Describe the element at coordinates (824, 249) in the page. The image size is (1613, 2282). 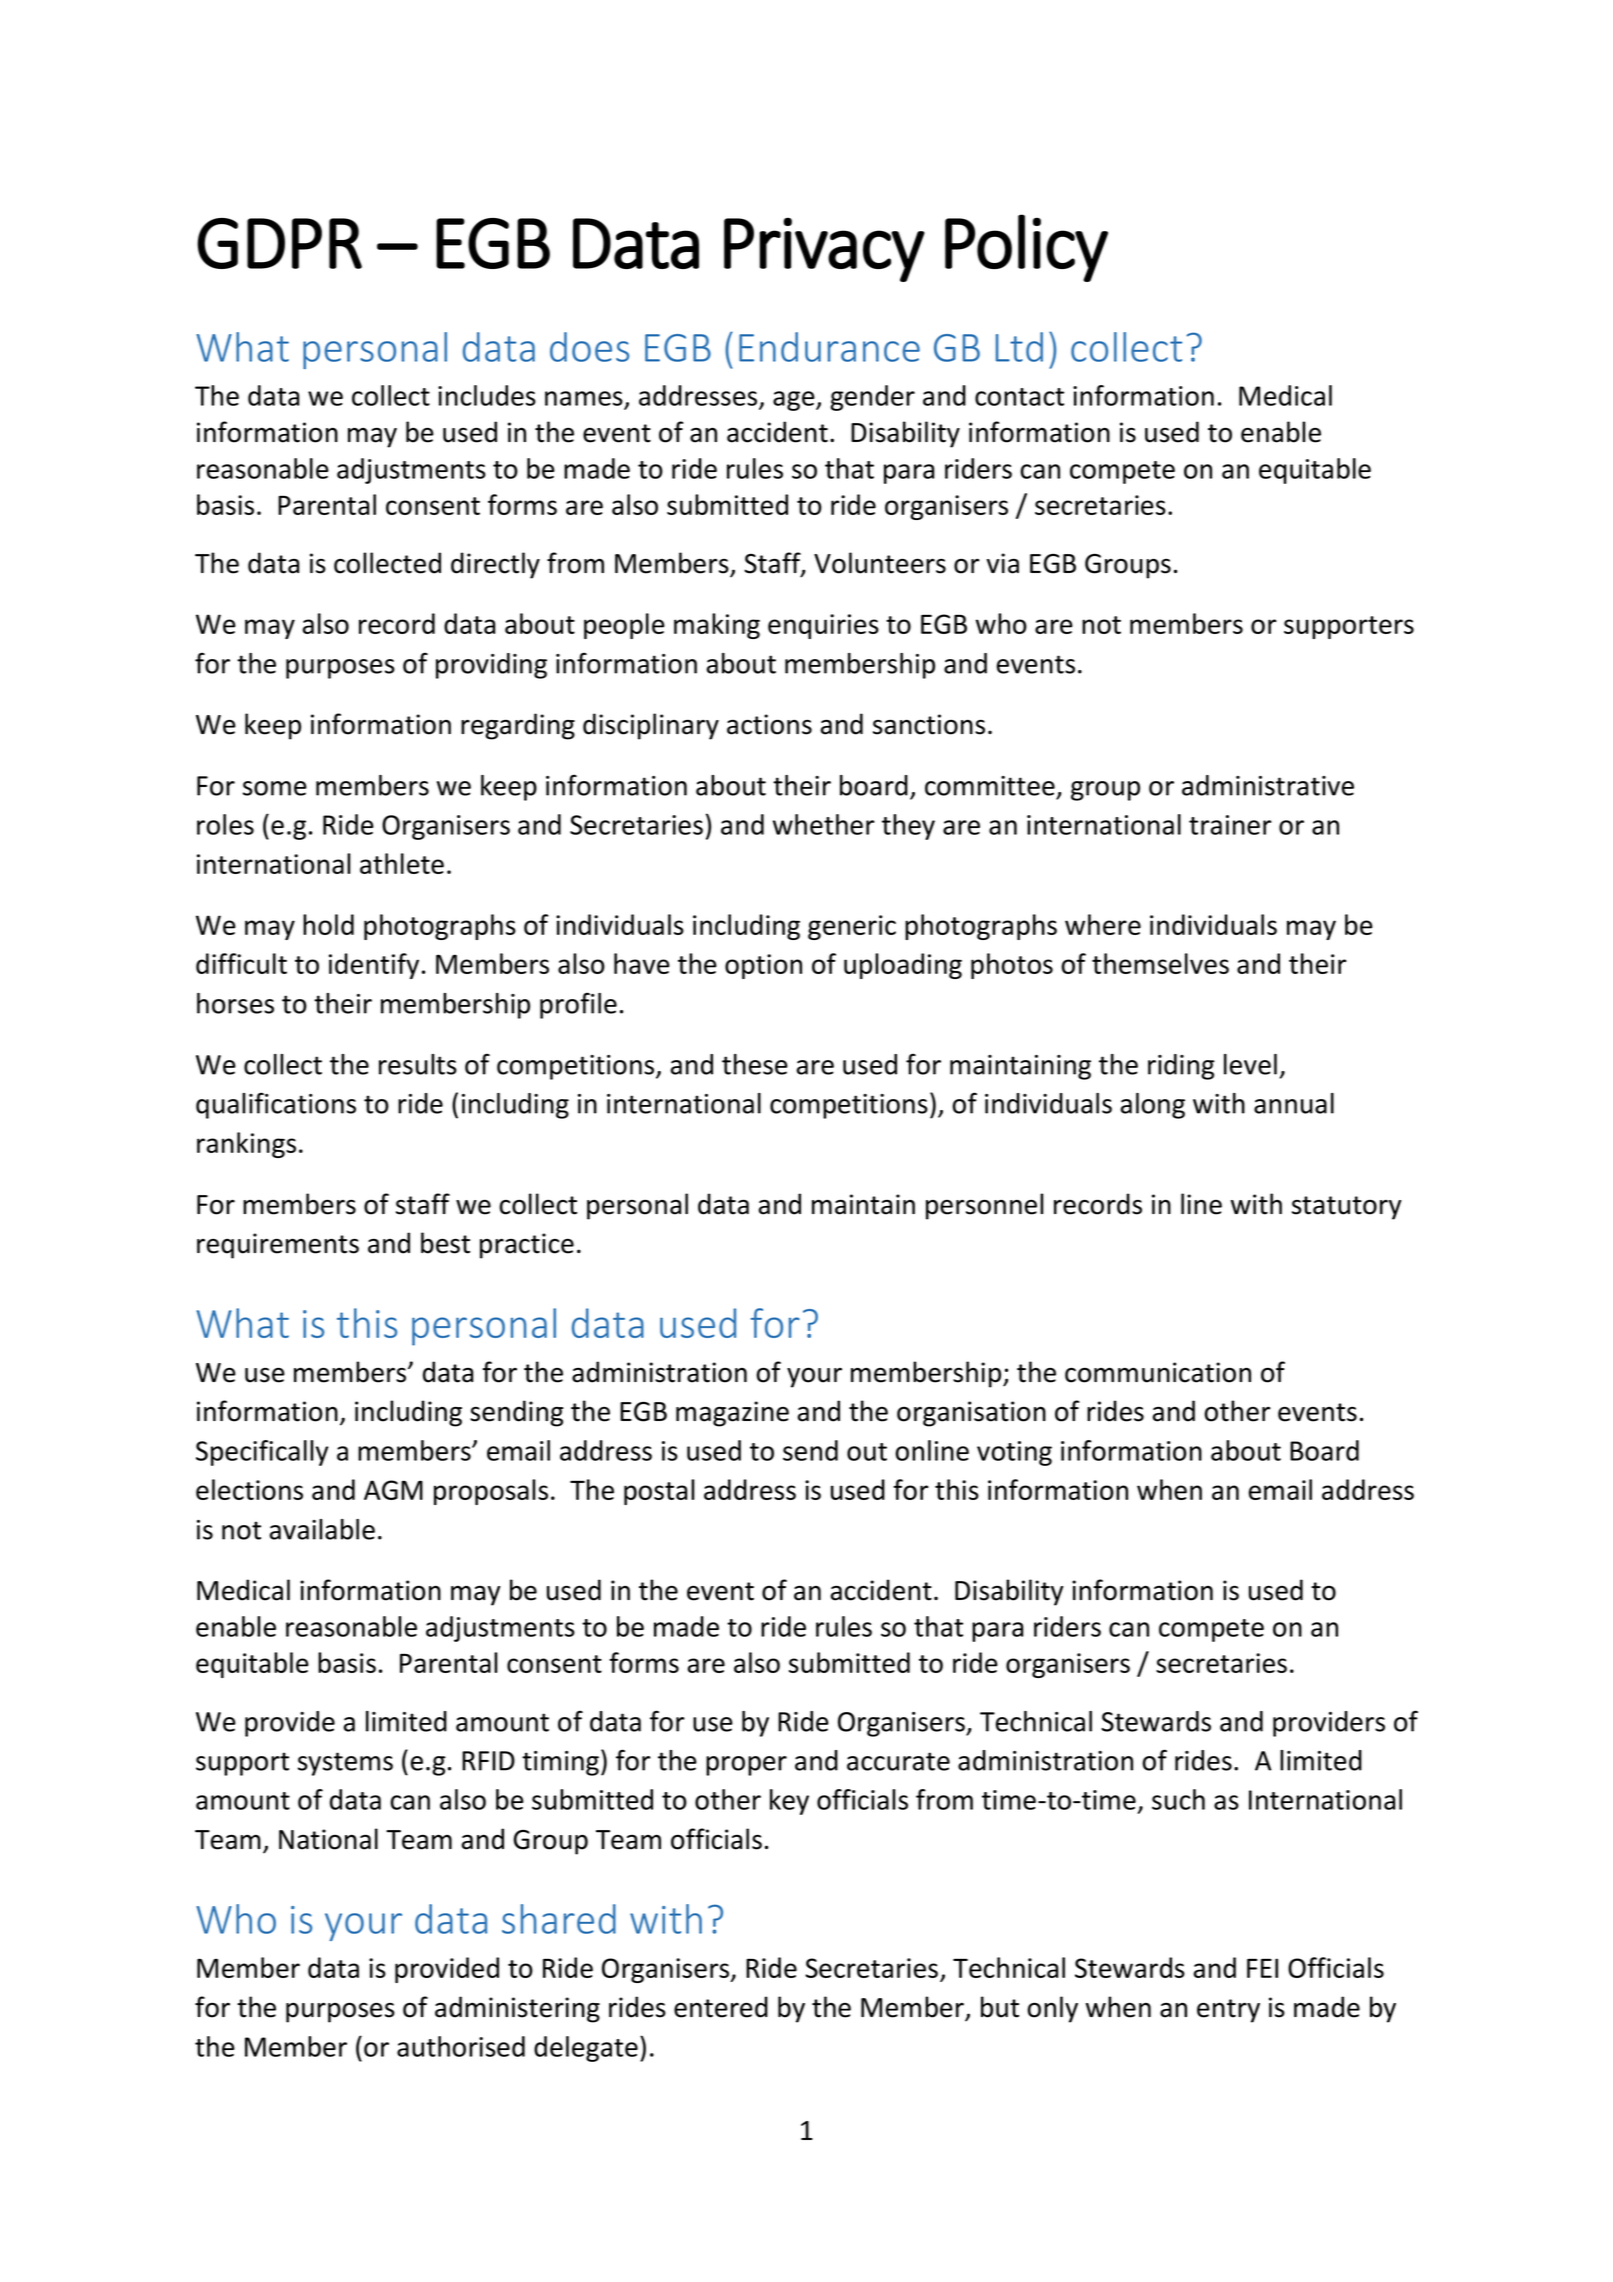
I see `Privacy` at that location.
